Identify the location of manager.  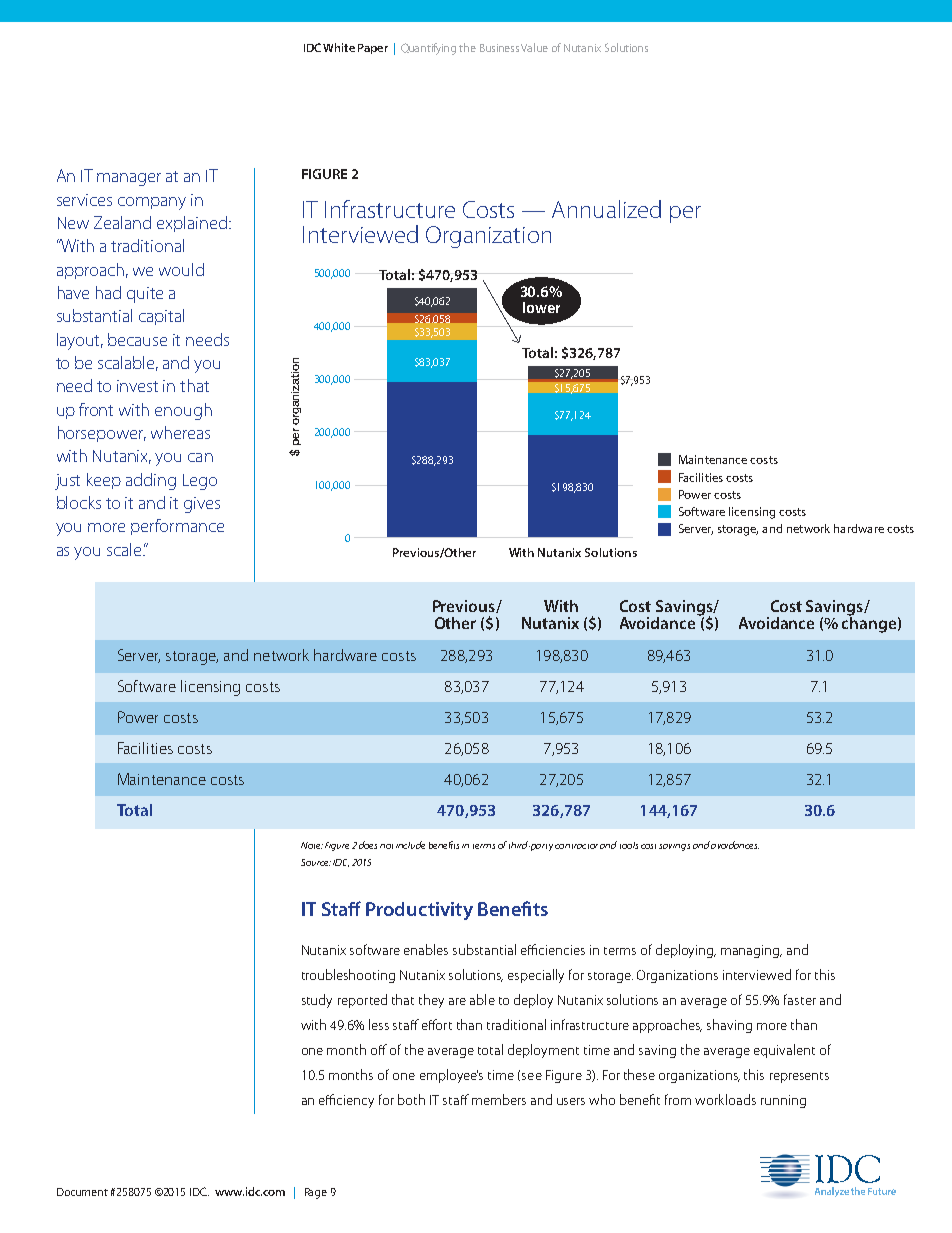
(129, 179).
